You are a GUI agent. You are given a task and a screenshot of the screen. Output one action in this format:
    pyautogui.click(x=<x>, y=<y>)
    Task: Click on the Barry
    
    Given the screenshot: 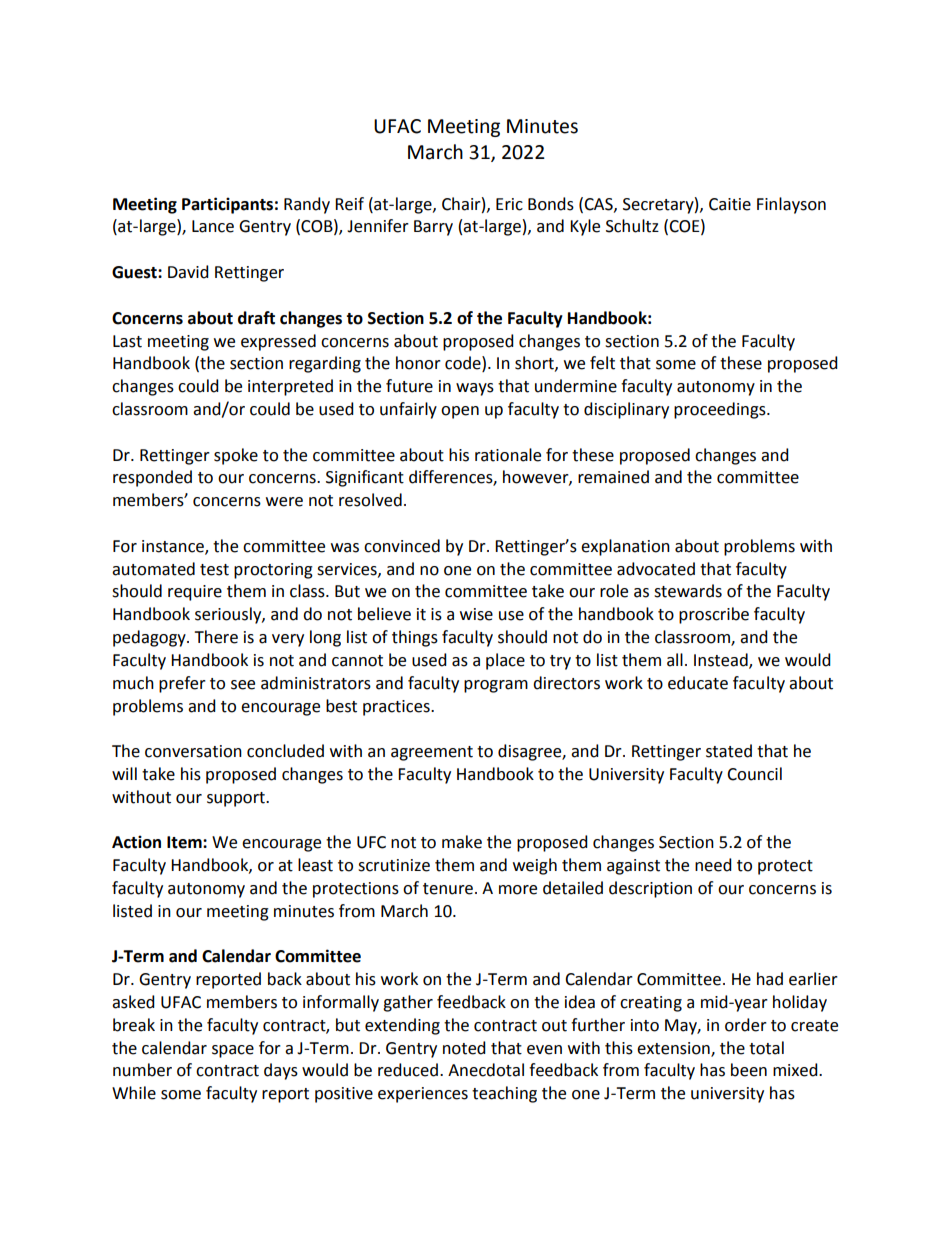 What is the action you would take?
    pyautogui.click(x=433, y=228)
